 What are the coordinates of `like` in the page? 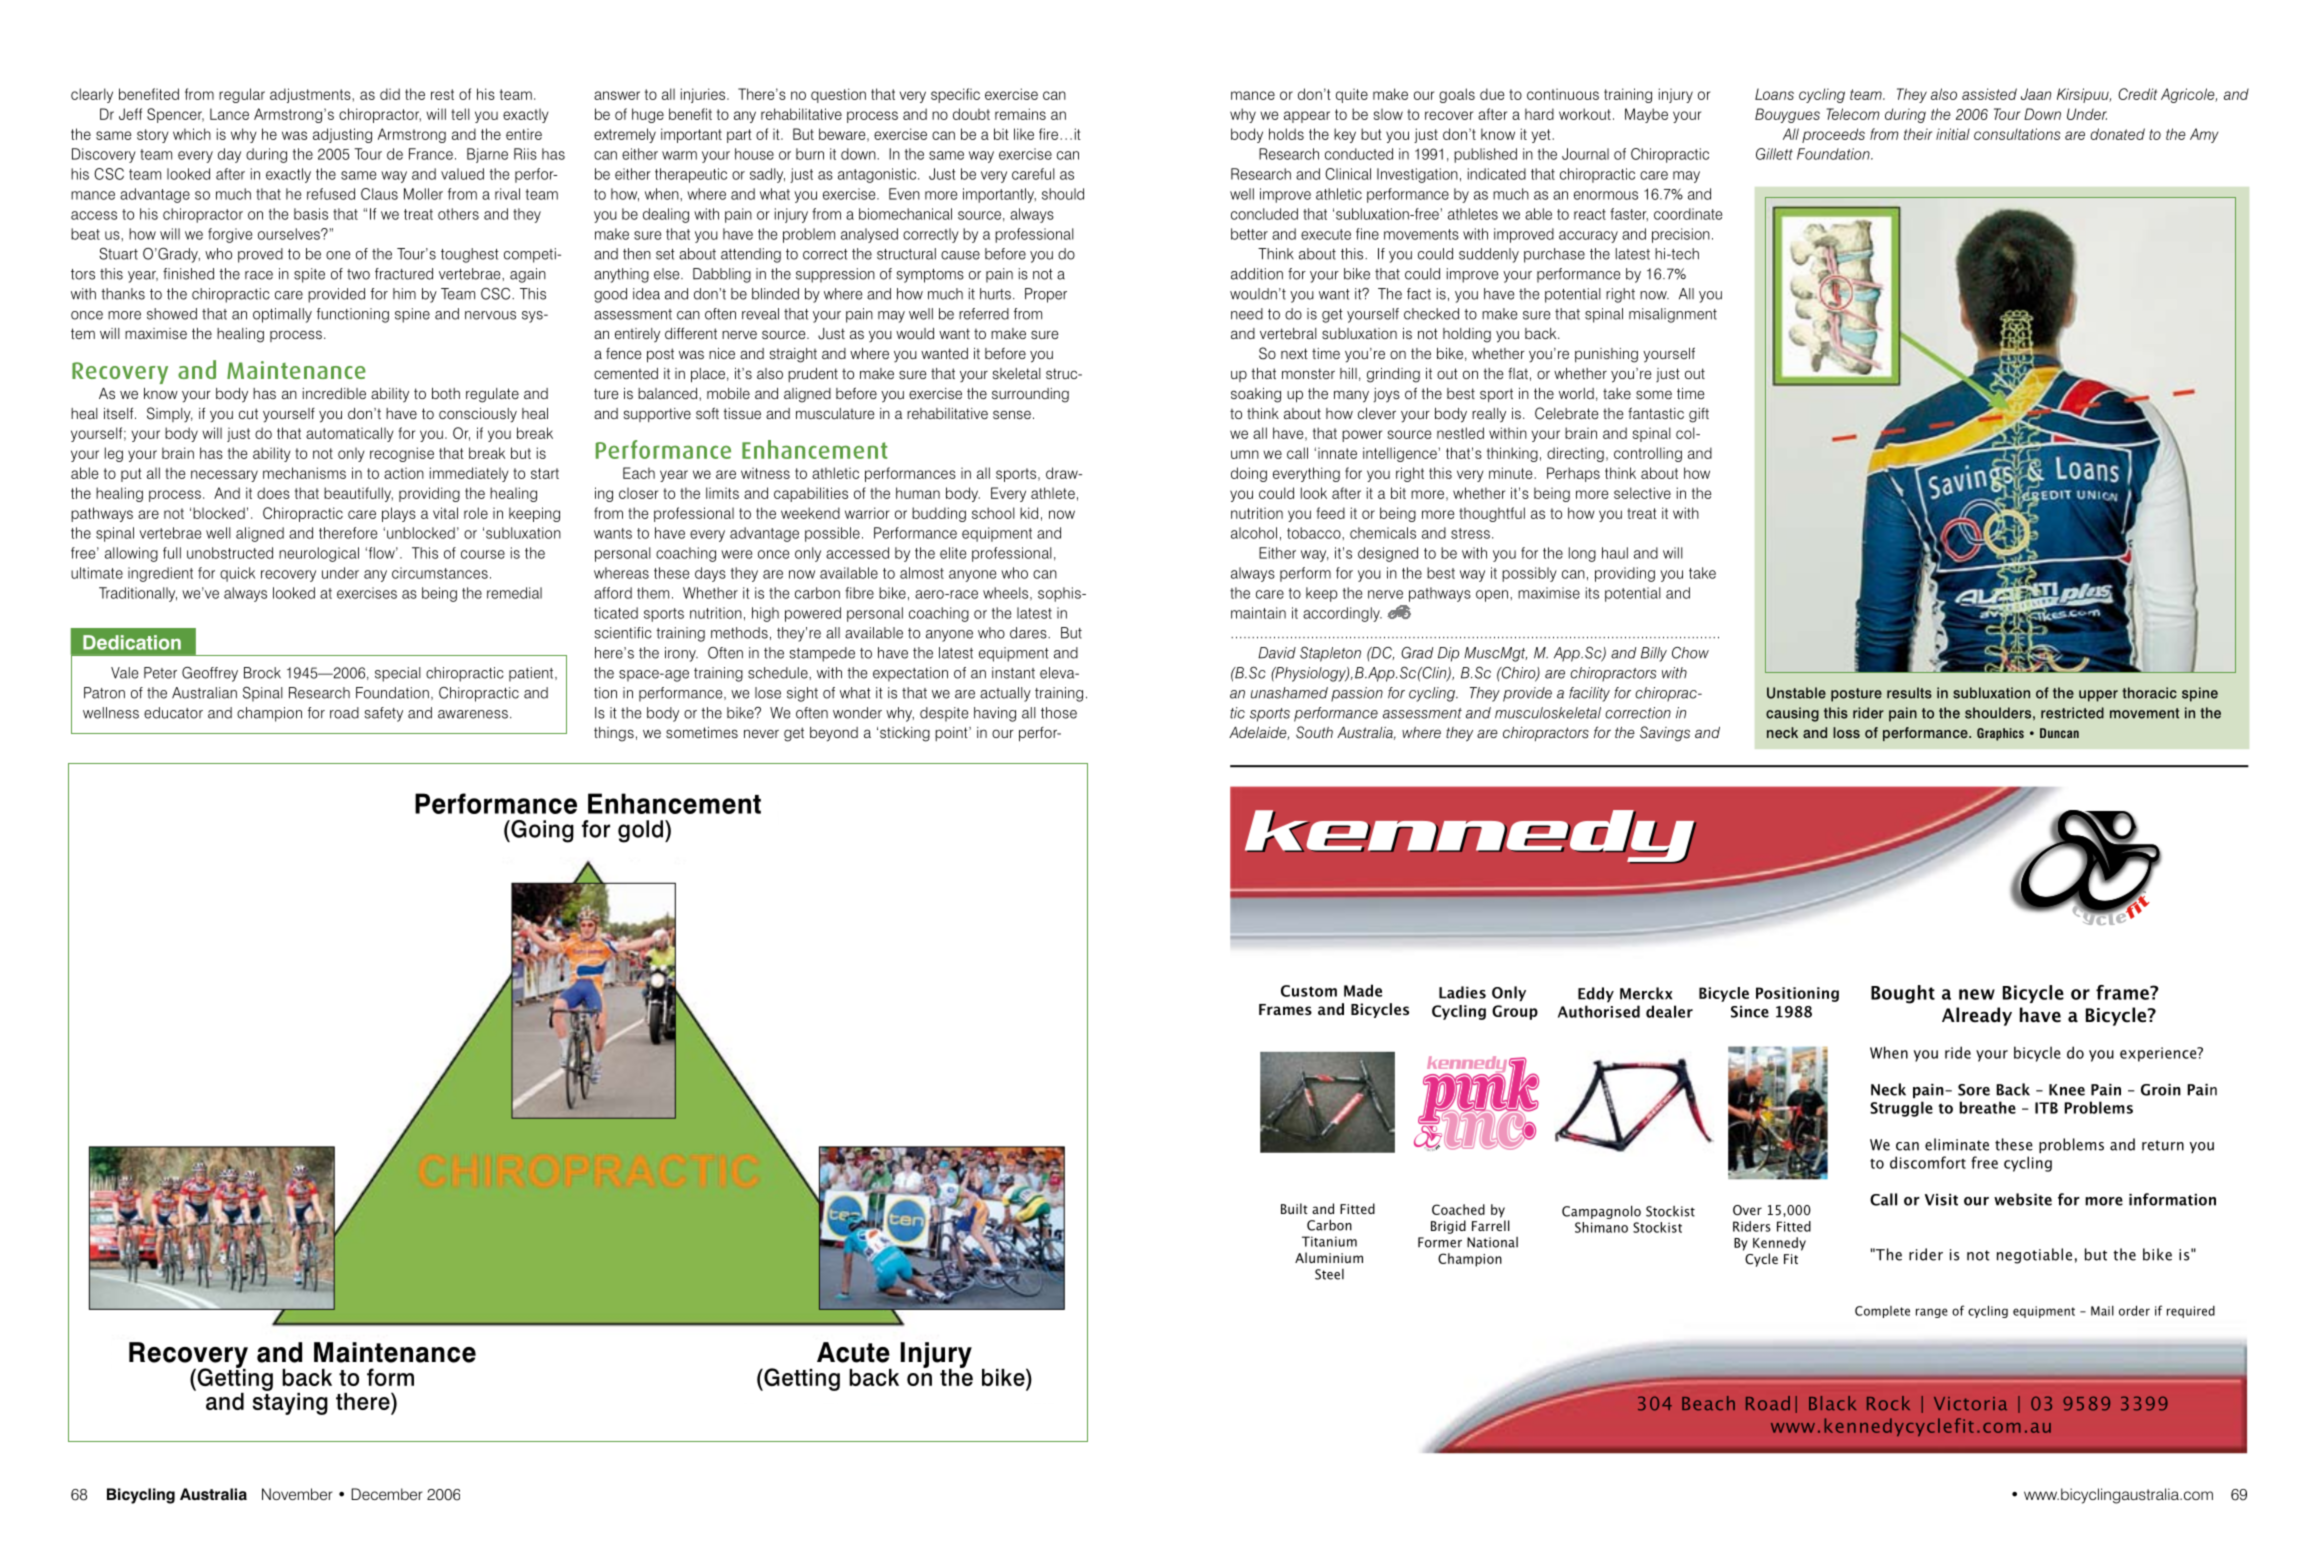 It's located at (1024, 134).
